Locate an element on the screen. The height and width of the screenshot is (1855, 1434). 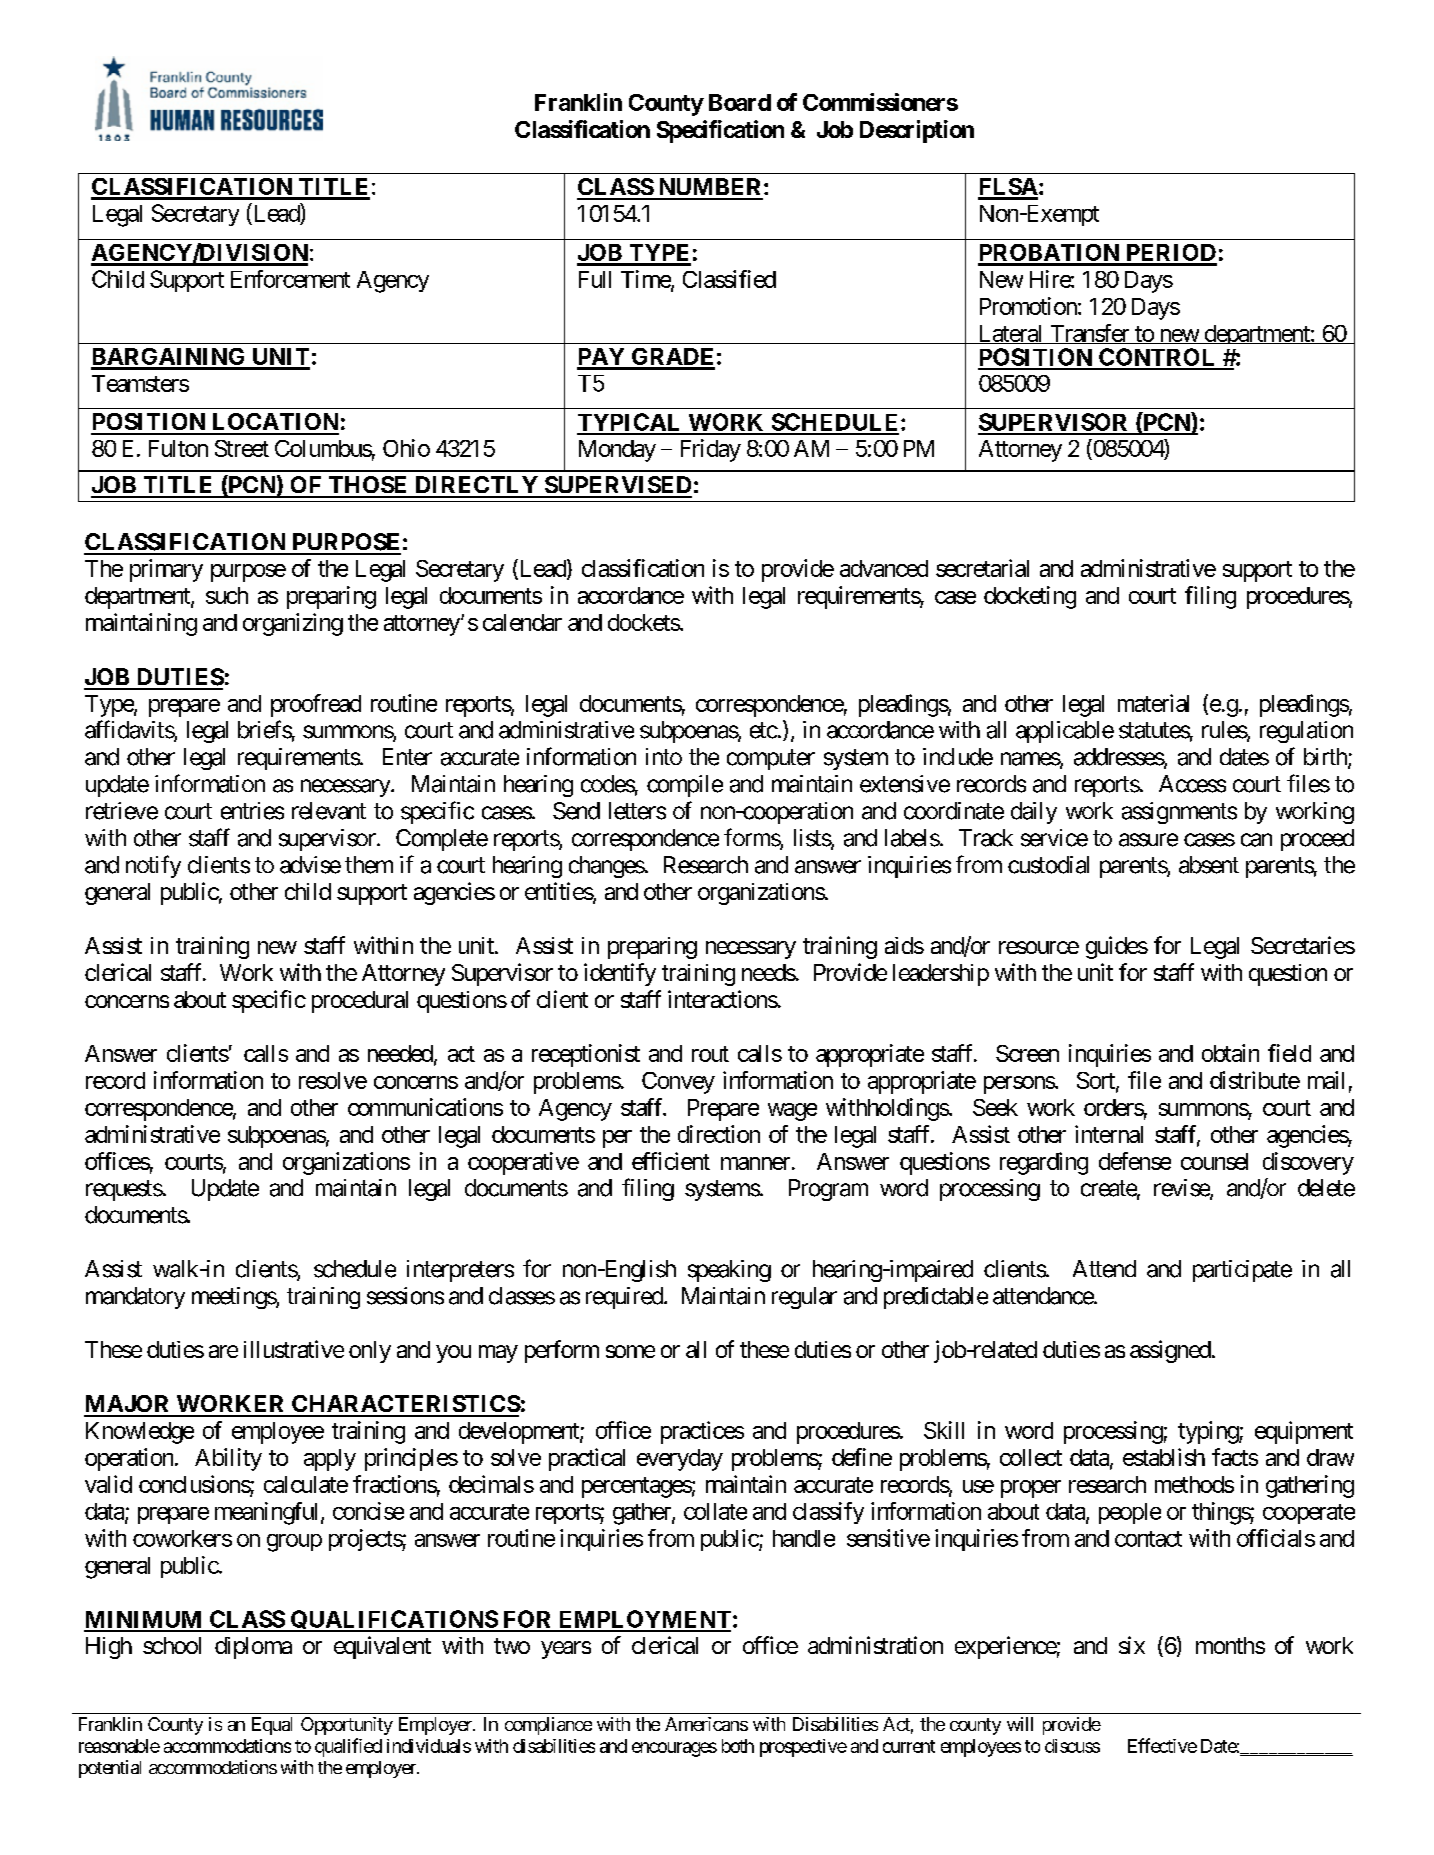
secretarial is located at coordinates (982, 568).
